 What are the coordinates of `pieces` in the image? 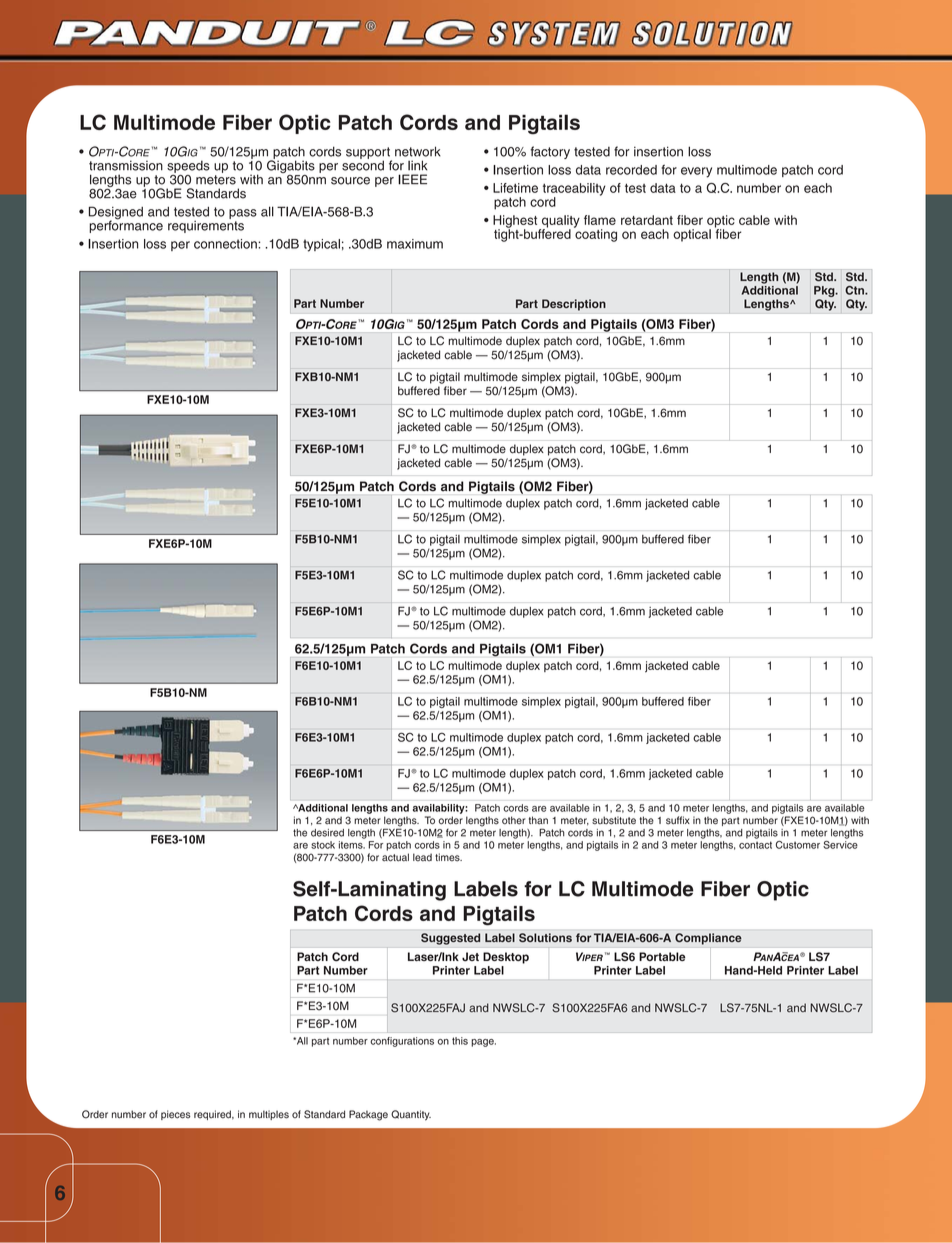 It's located at (176, 1115).
